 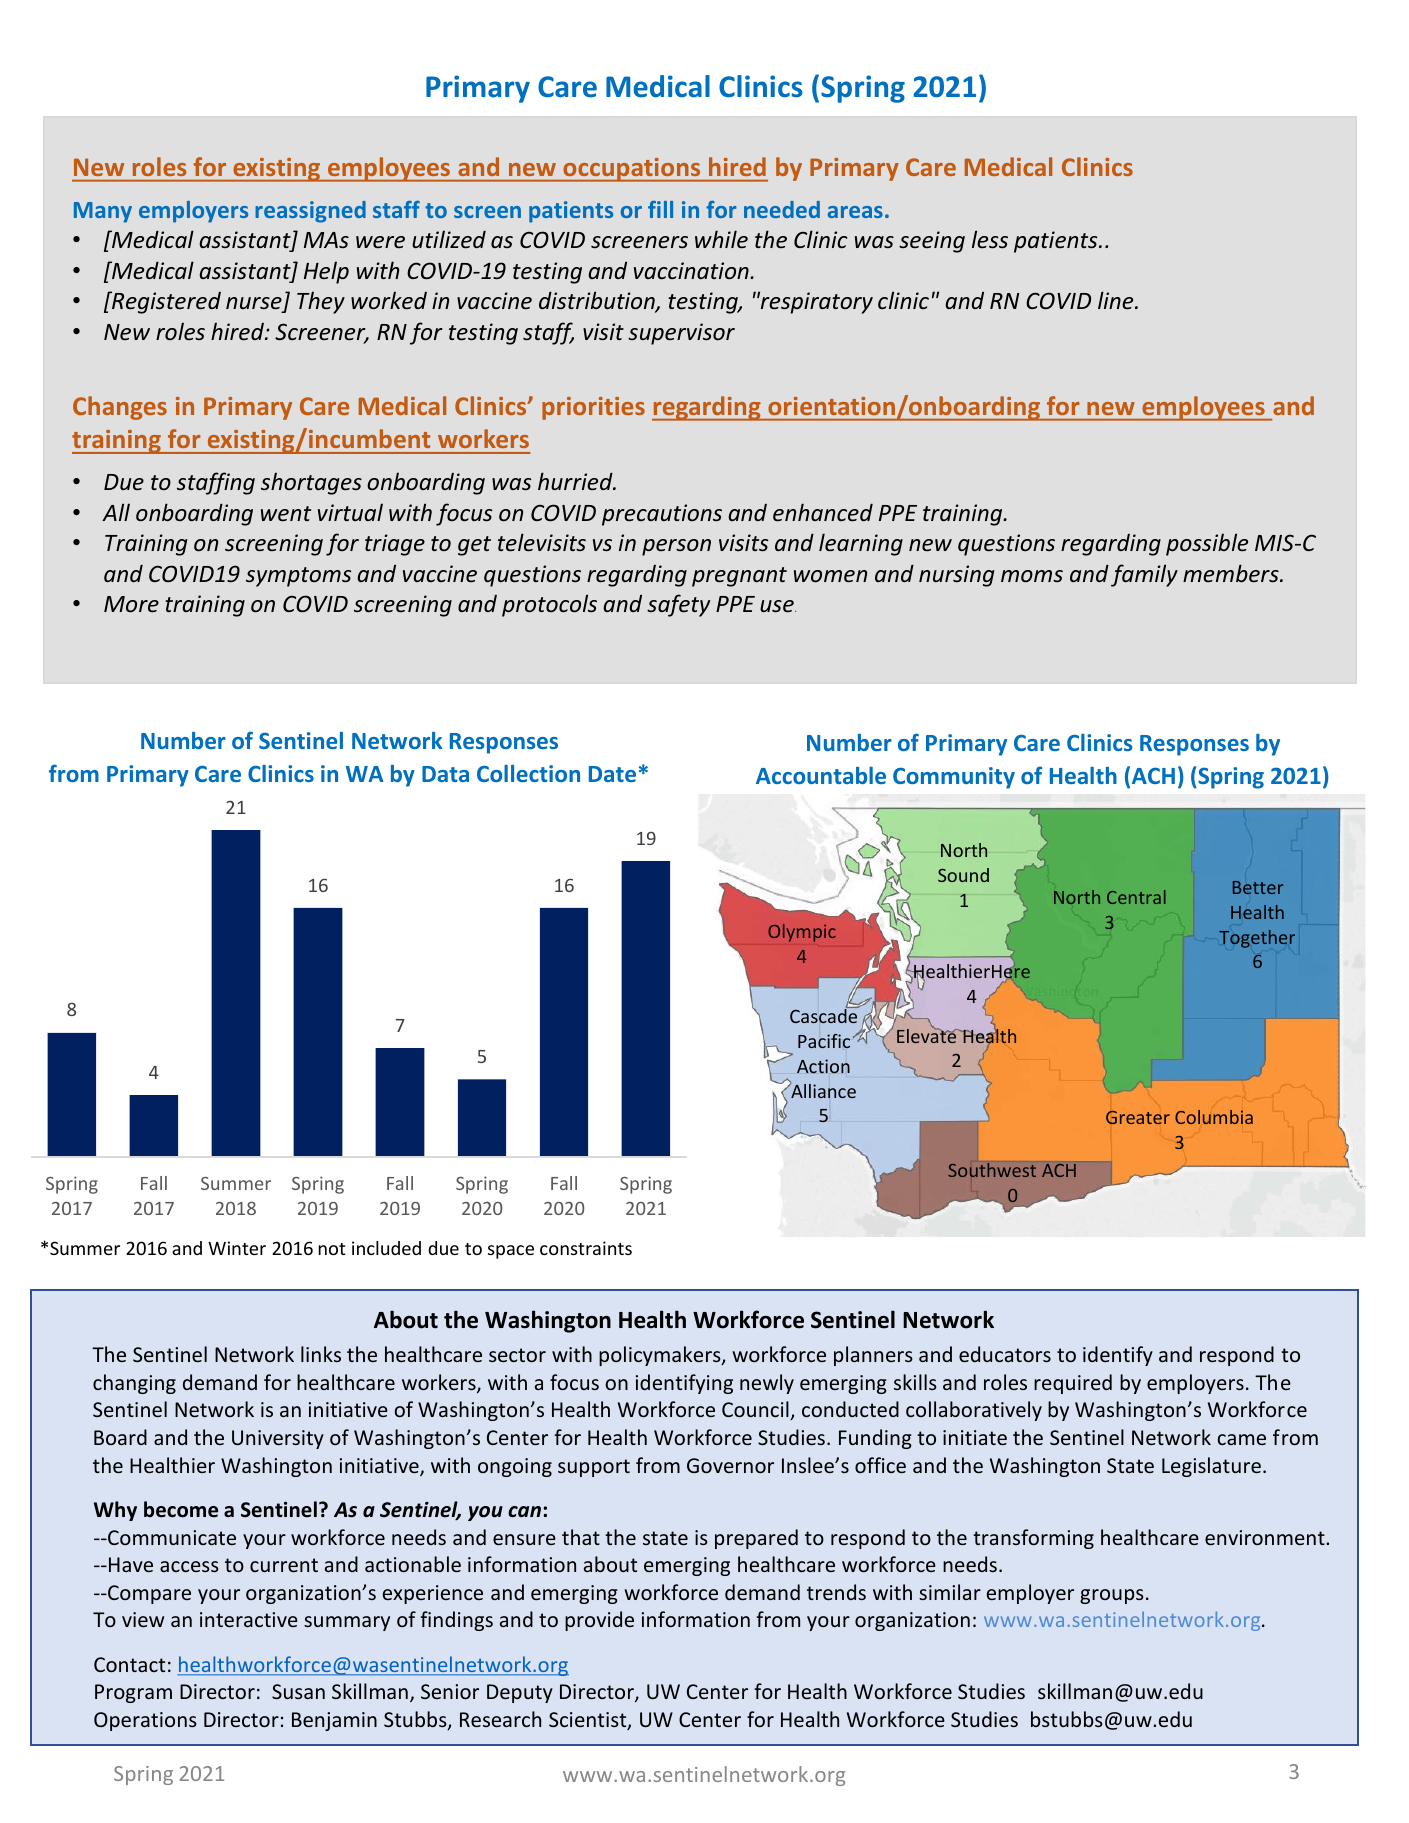 What do you see at coordinates (678, 605) in the page?
I see `safety` at bounding box center [678, 605].
